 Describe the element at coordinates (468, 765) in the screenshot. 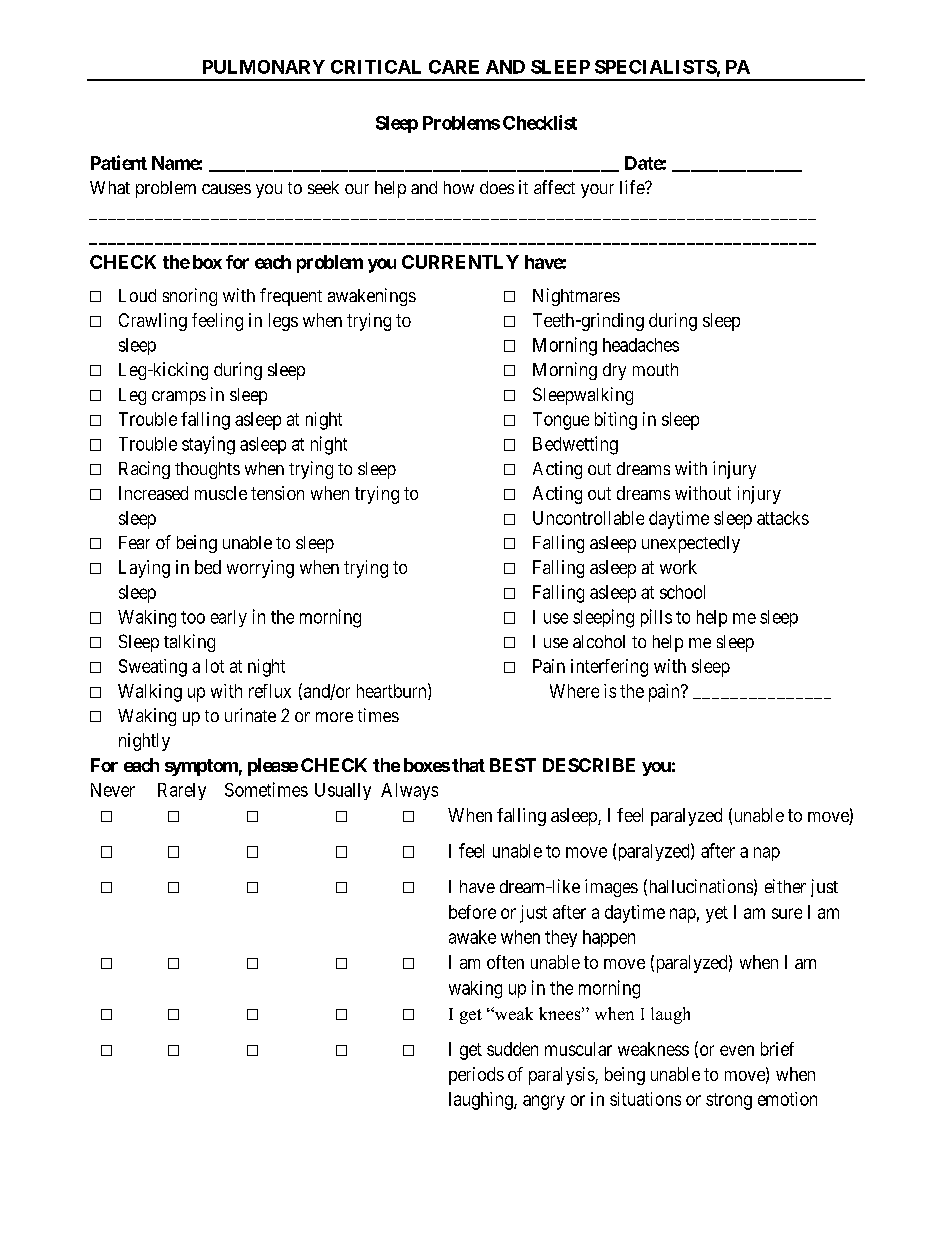

I see `that` at that location.
